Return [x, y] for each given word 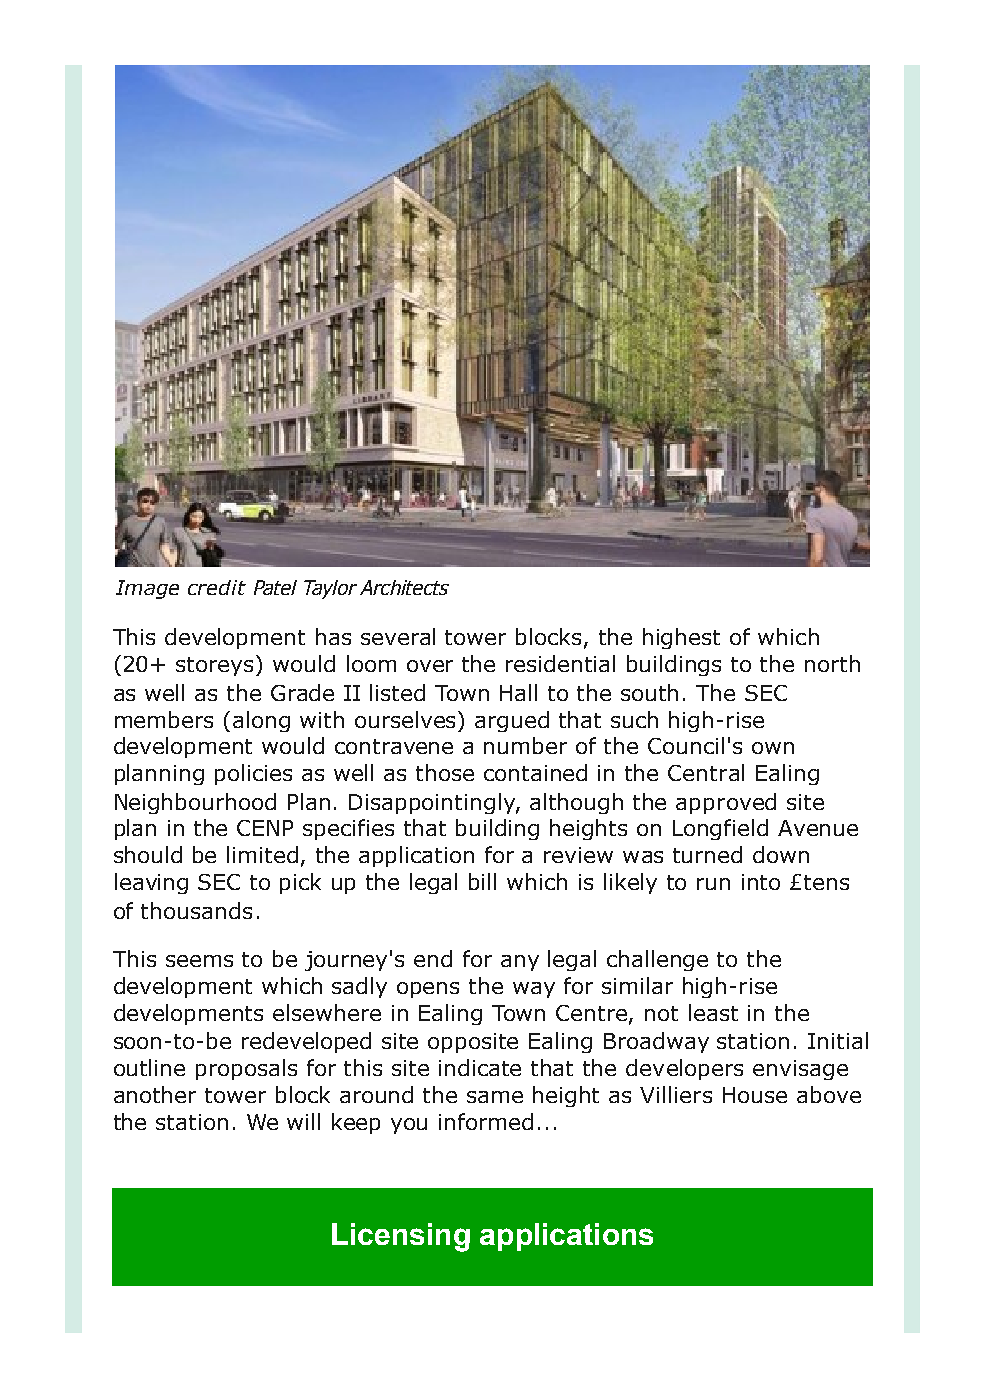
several [398, 636]
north [832, 663]
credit [217, 587]
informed [486, 1121]
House [755, 1095]
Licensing [401, 1237]
